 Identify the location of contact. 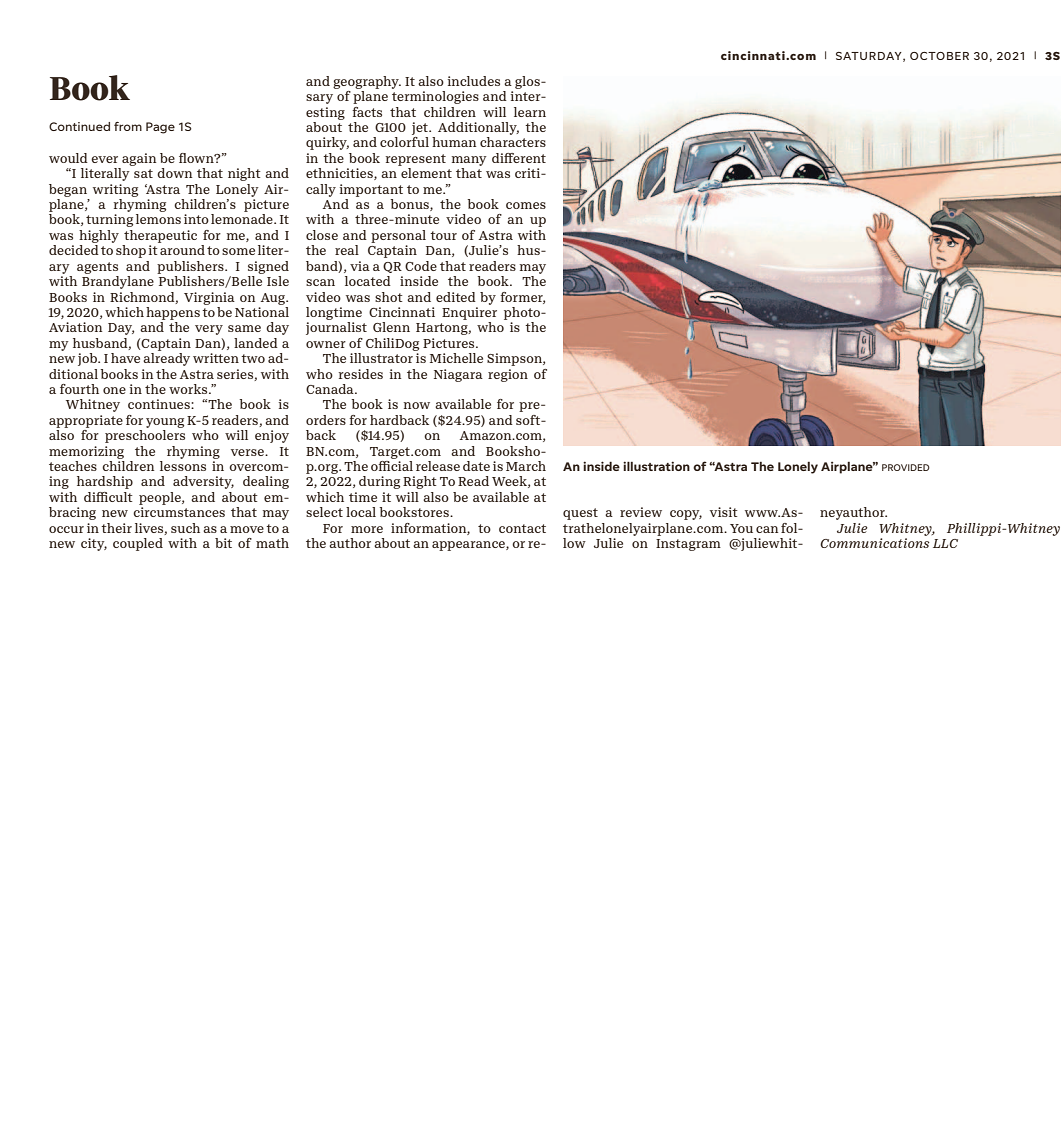
(522, 528).
